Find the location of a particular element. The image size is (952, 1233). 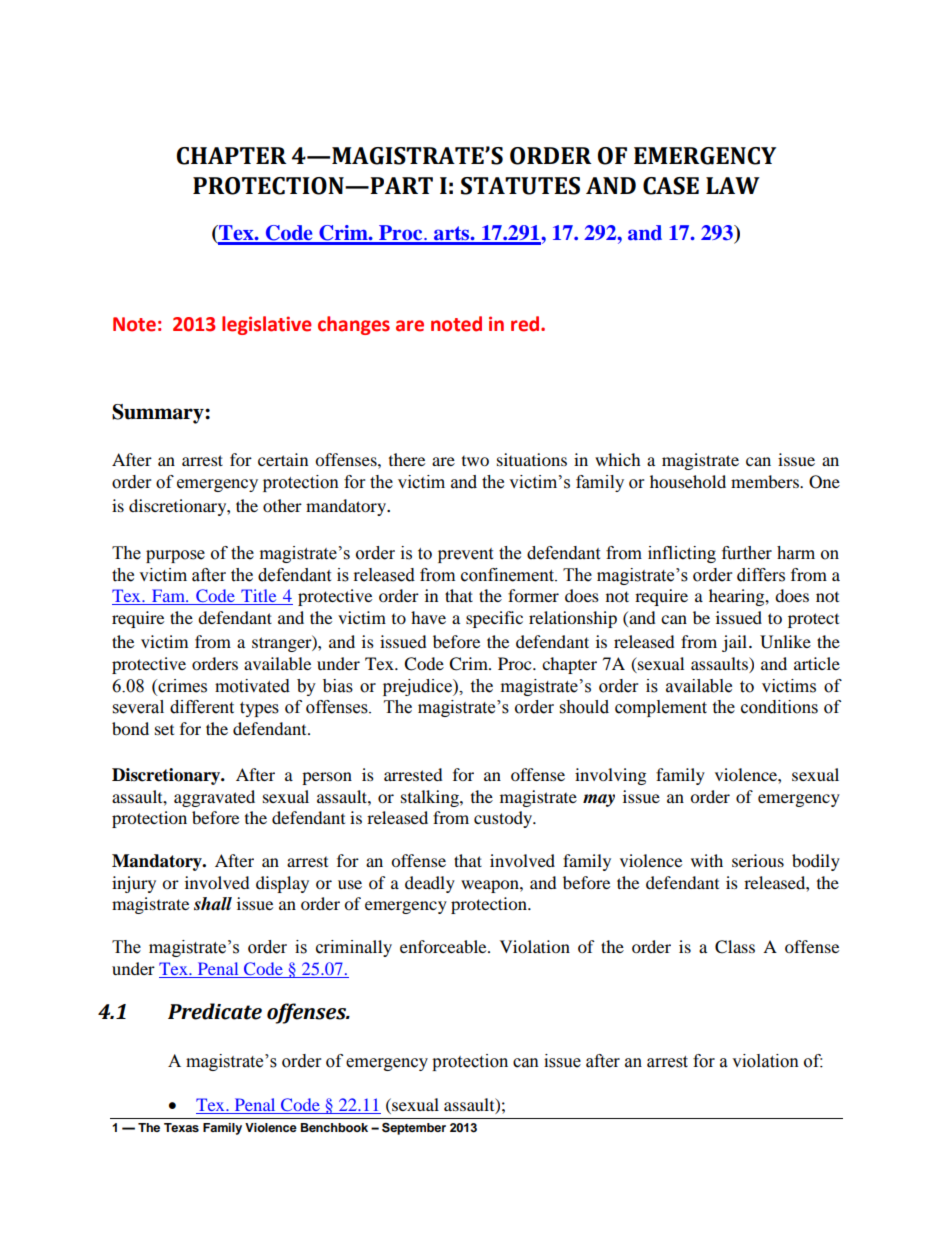

STATUTES is located at coordinates (520, 186).
